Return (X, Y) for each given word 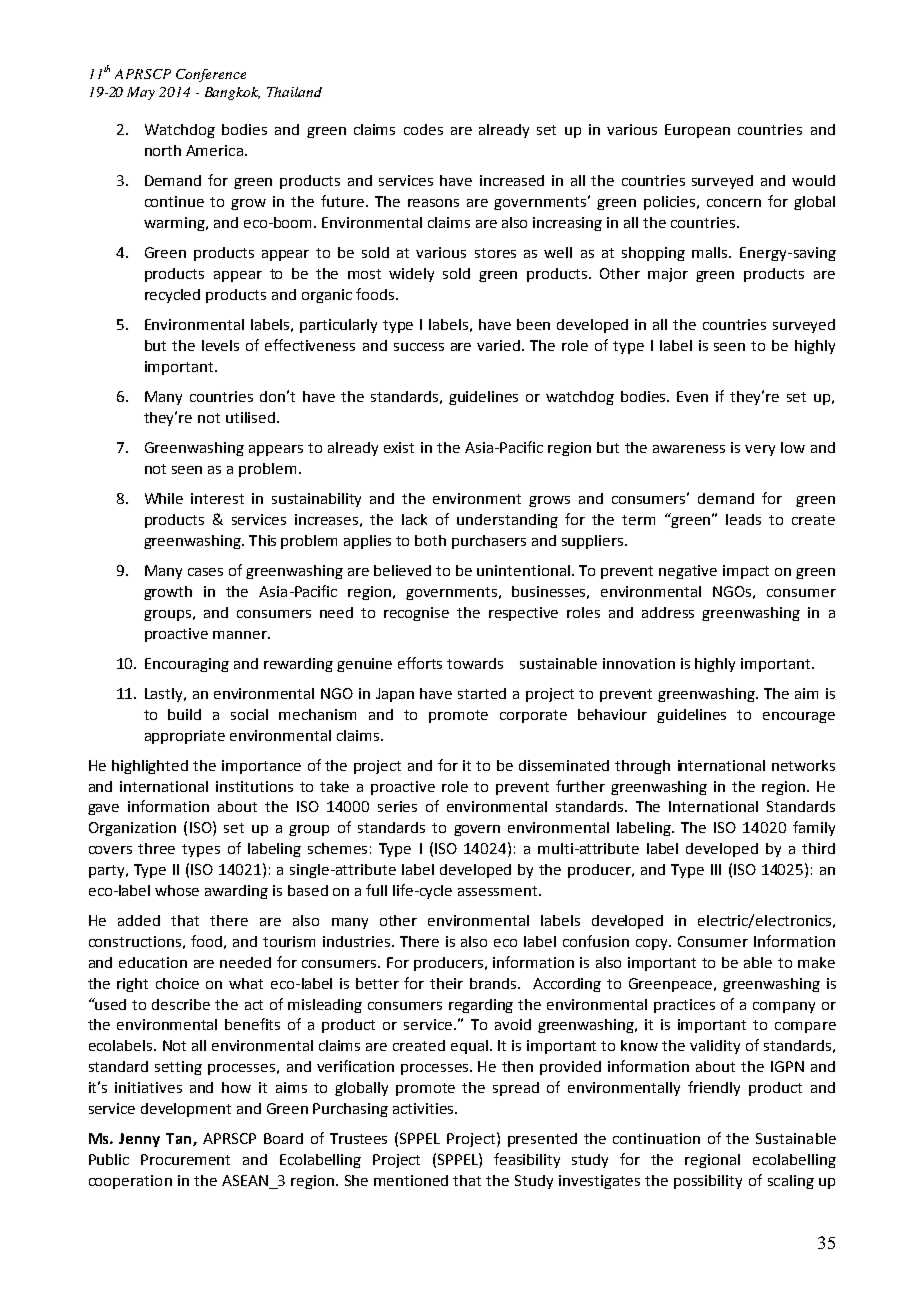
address (668, 612)
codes (423, 129)
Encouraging (187, 665)
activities (424, 1108)
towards (475, 663)
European (697, 131)
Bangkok (232, 93)
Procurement (185, 1159)
